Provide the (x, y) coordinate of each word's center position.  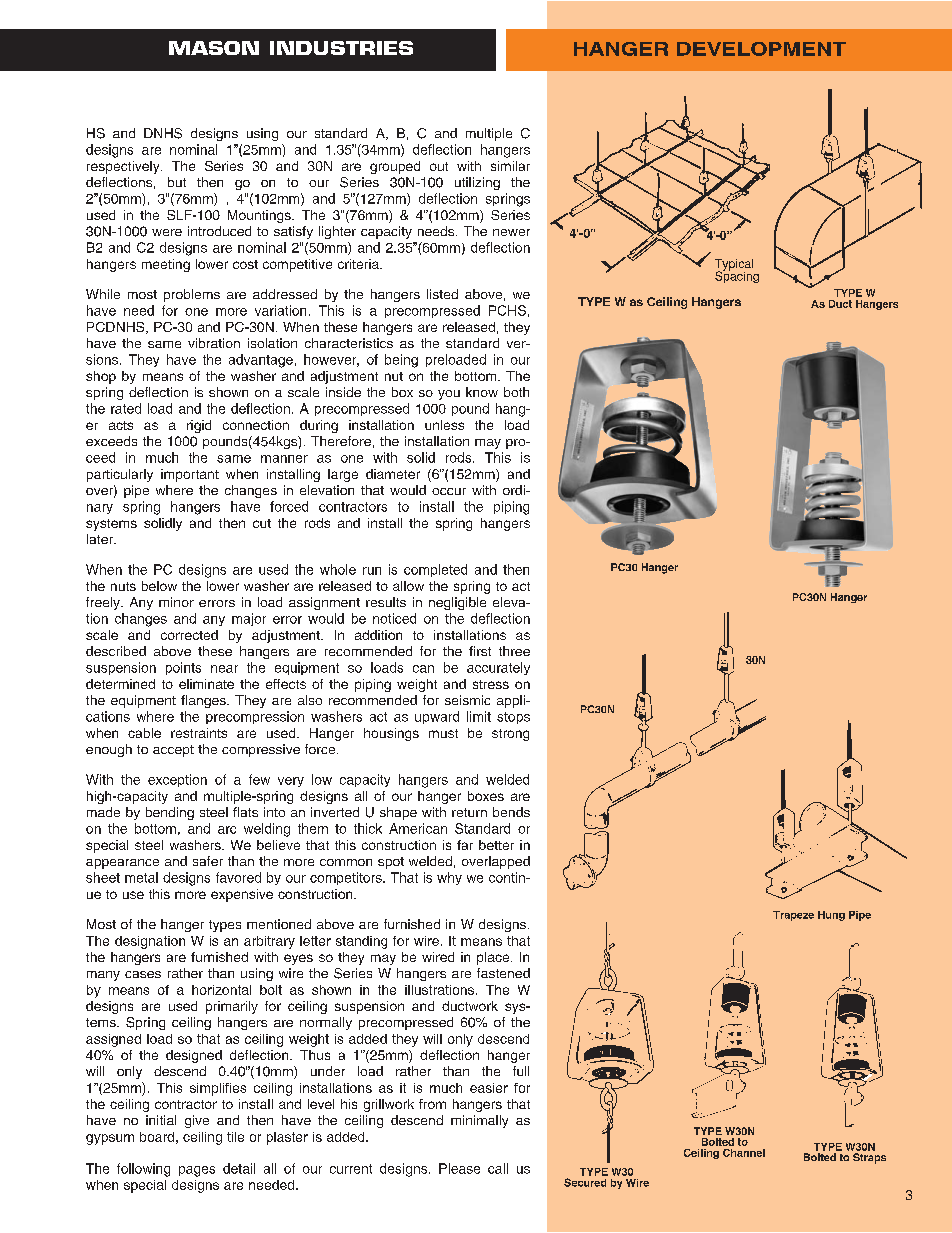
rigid (199, 426)
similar (510, 166)
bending (170, 813)
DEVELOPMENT (761, 49)
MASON (214, 48)
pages (197, 1171)
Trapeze (793, 916)
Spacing (737, 276)
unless (444, 425)
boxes (486, 796)
